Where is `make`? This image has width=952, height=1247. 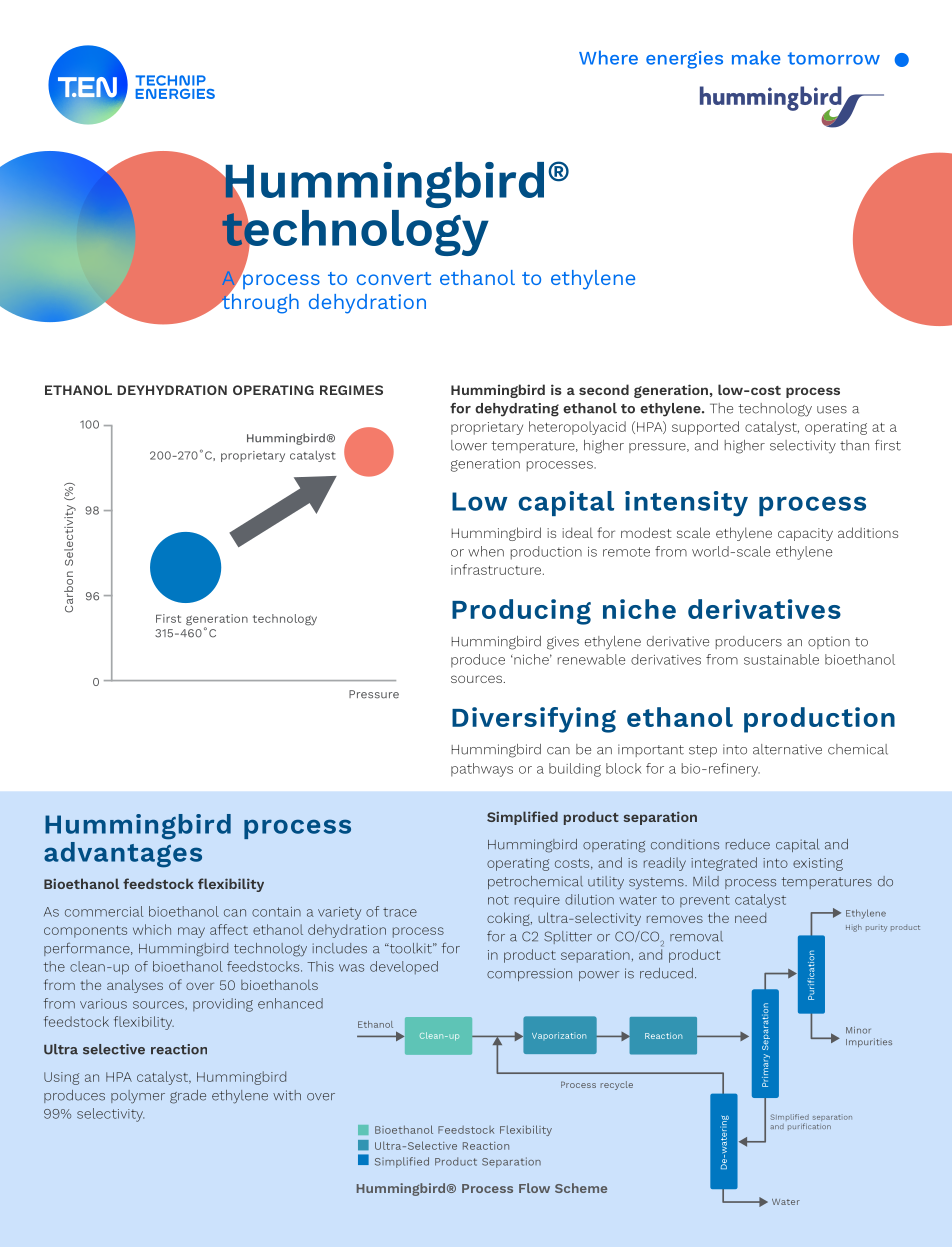
make is located at coordinates (756, 57).
